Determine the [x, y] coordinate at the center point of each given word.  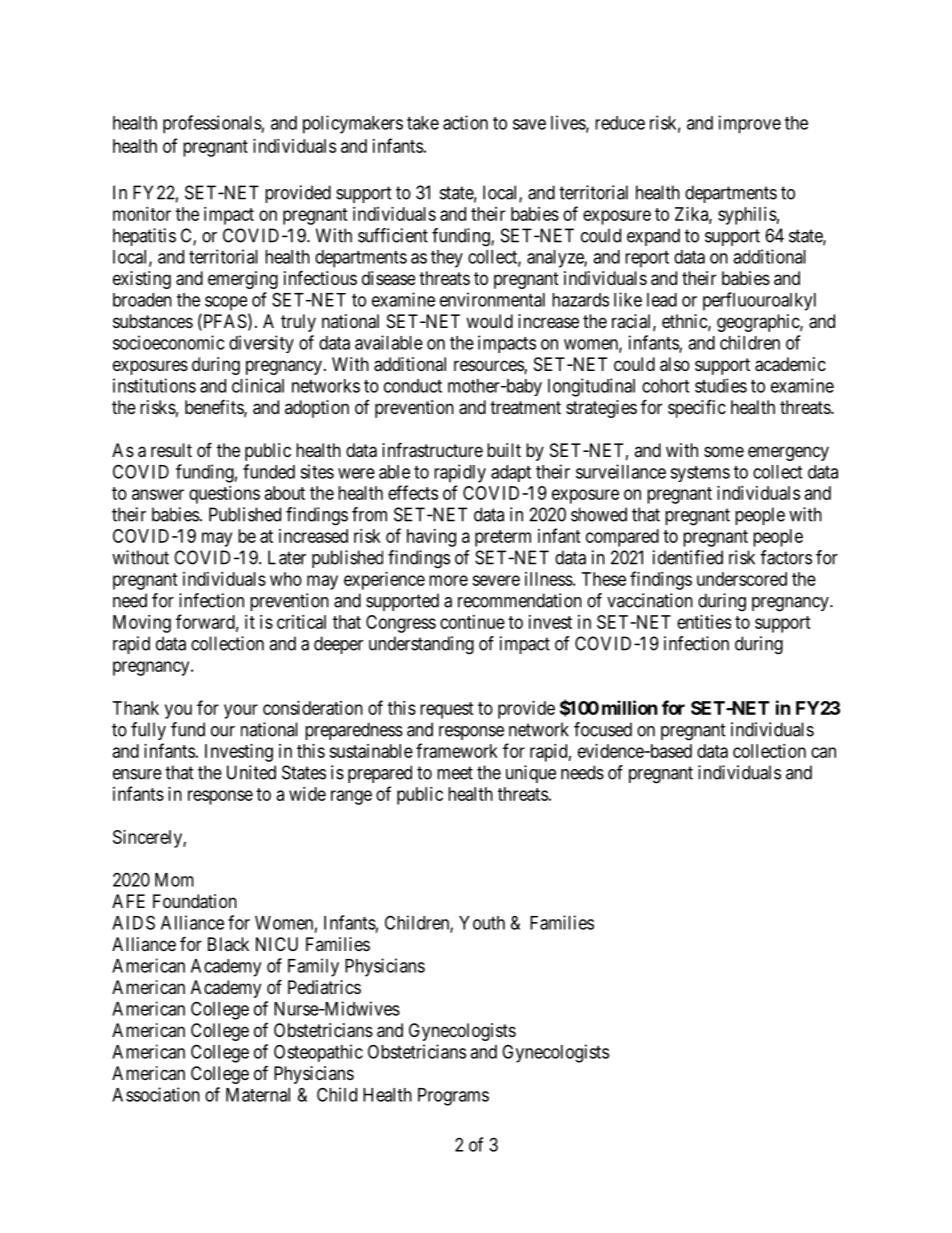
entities [704, 622]
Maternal [258, 1095]
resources [489, 367]
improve [750, 124]
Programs [453, 1097]
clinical [258, 385]
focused [603, 729]
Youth [482, 923]
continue [472, 622]
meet [455, 773]
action [465, 122]
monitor [142, 214]
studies [721, 385]
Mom [174, 880]
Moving [142, 624]
